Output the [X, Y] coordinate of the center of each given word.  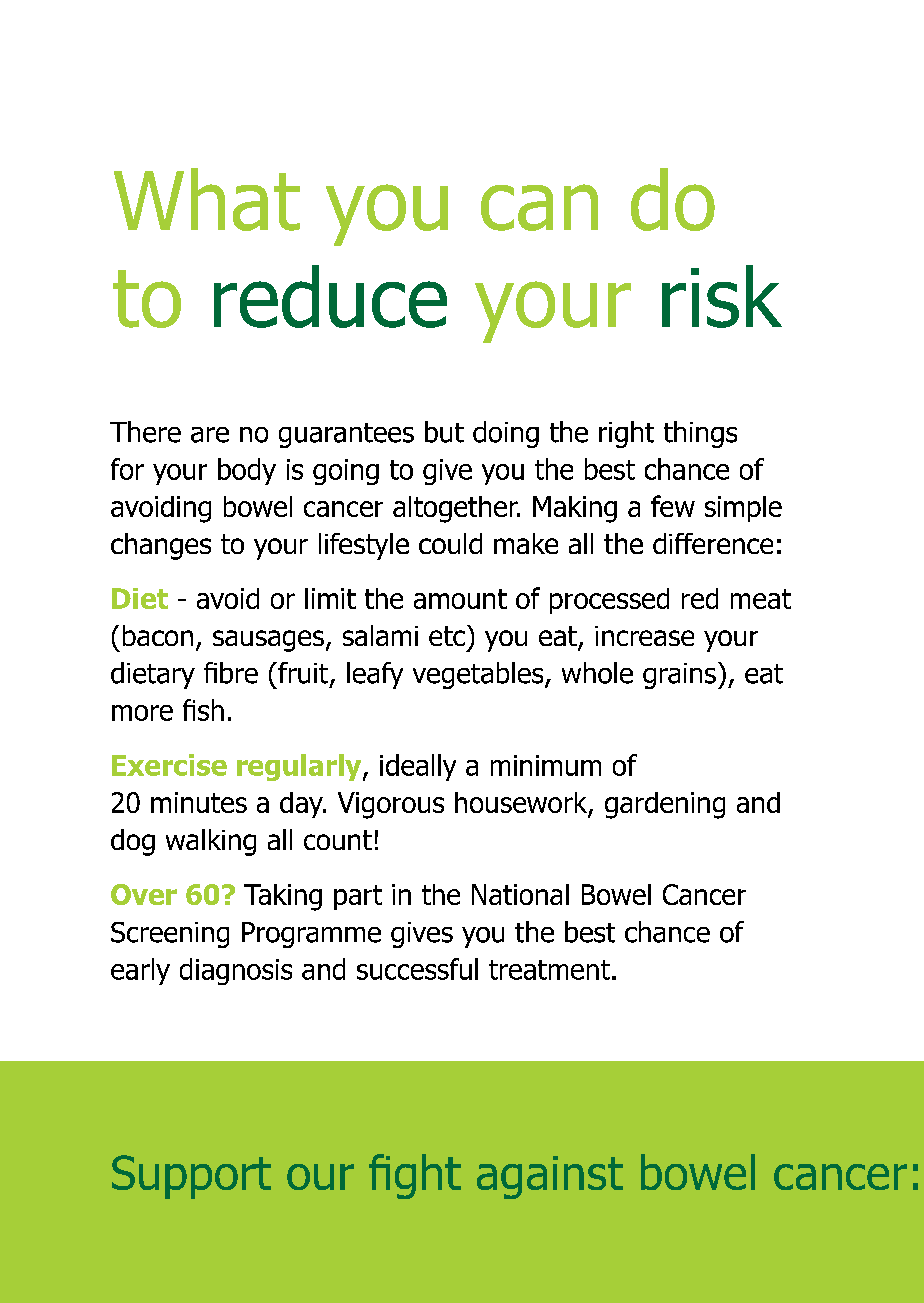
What [207, 199]
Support [191, 1177]
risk [722, 296]
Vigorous [391, 805]
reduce [330, 296]
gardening [665, 805]
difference [713, 543]
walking [211, 842]
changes [161, 546]
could [450, 543]
